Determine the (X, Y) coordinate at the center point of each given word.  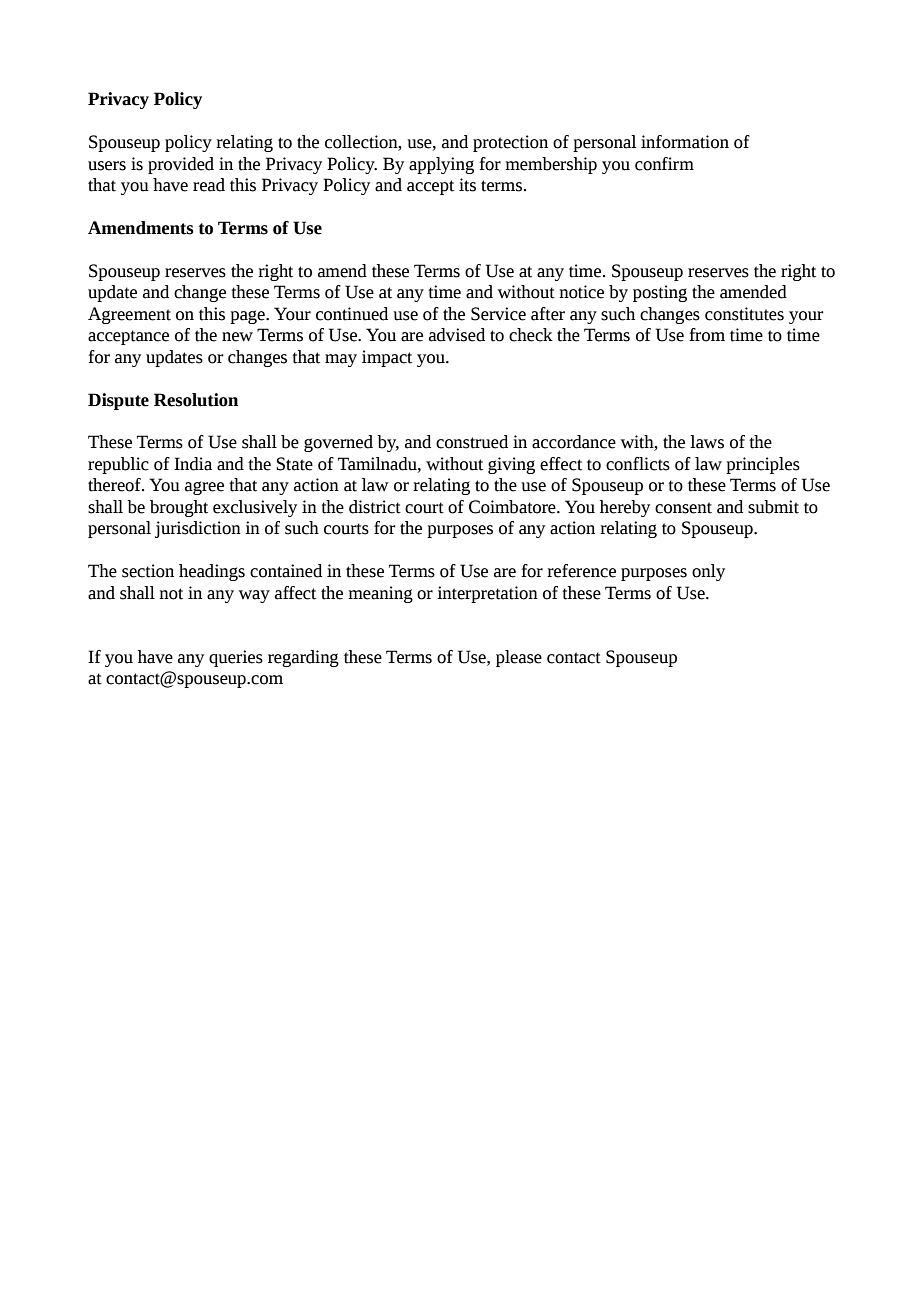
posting (660, 293)
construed (472, 442)
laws (707, 442)
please (519, 658)
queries (236, 658)
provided (181, 165)
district (375, 507)
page (248, 317)
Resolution (196, 400)
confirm (664, 164)
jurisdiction (198, 529)
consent (683, 508)
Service (498, 314)
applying (441, 165)
